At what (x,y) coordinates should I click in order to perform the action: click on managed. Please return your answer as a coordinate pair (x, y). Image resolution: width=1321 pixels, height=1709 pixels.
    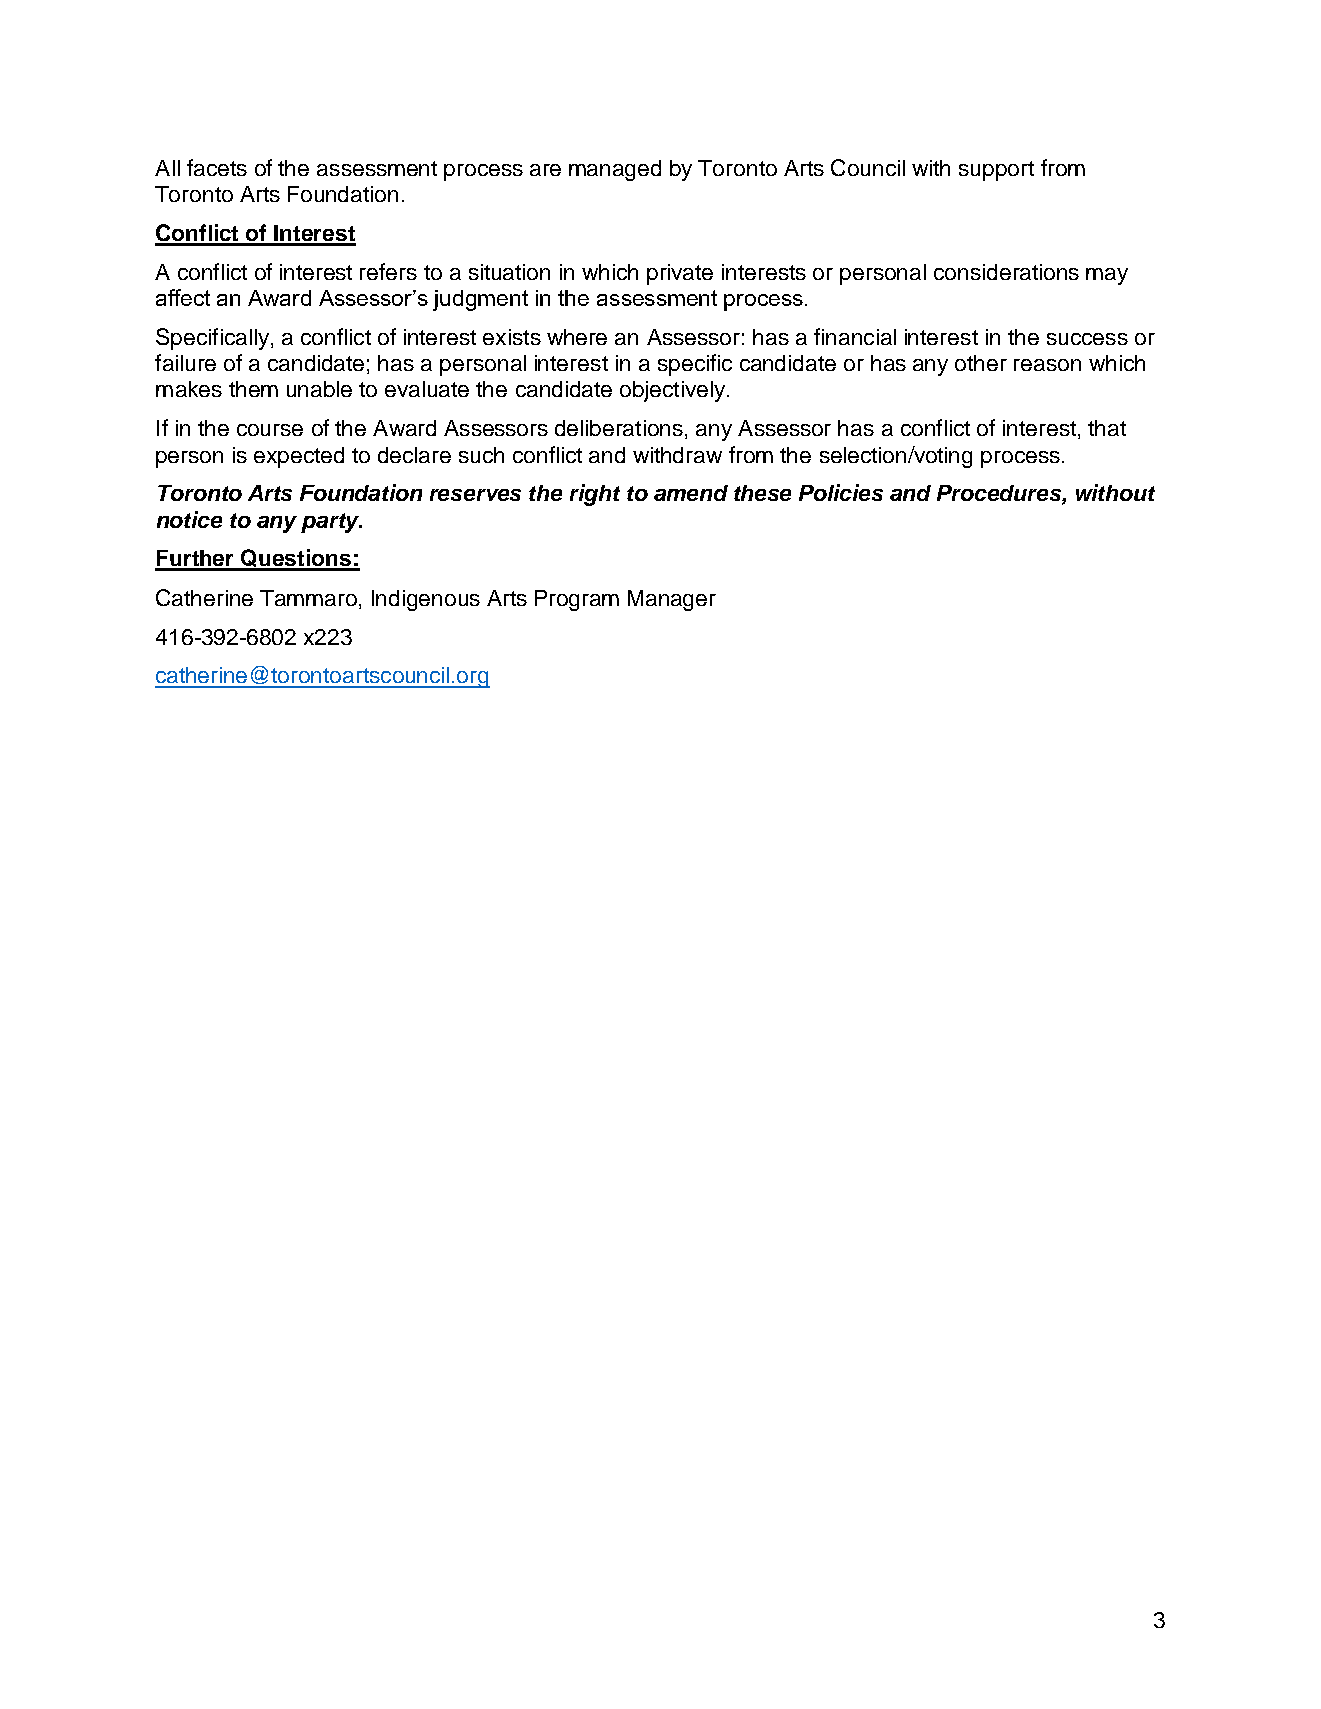
    Looking at the image, I should click on (615, 170).
